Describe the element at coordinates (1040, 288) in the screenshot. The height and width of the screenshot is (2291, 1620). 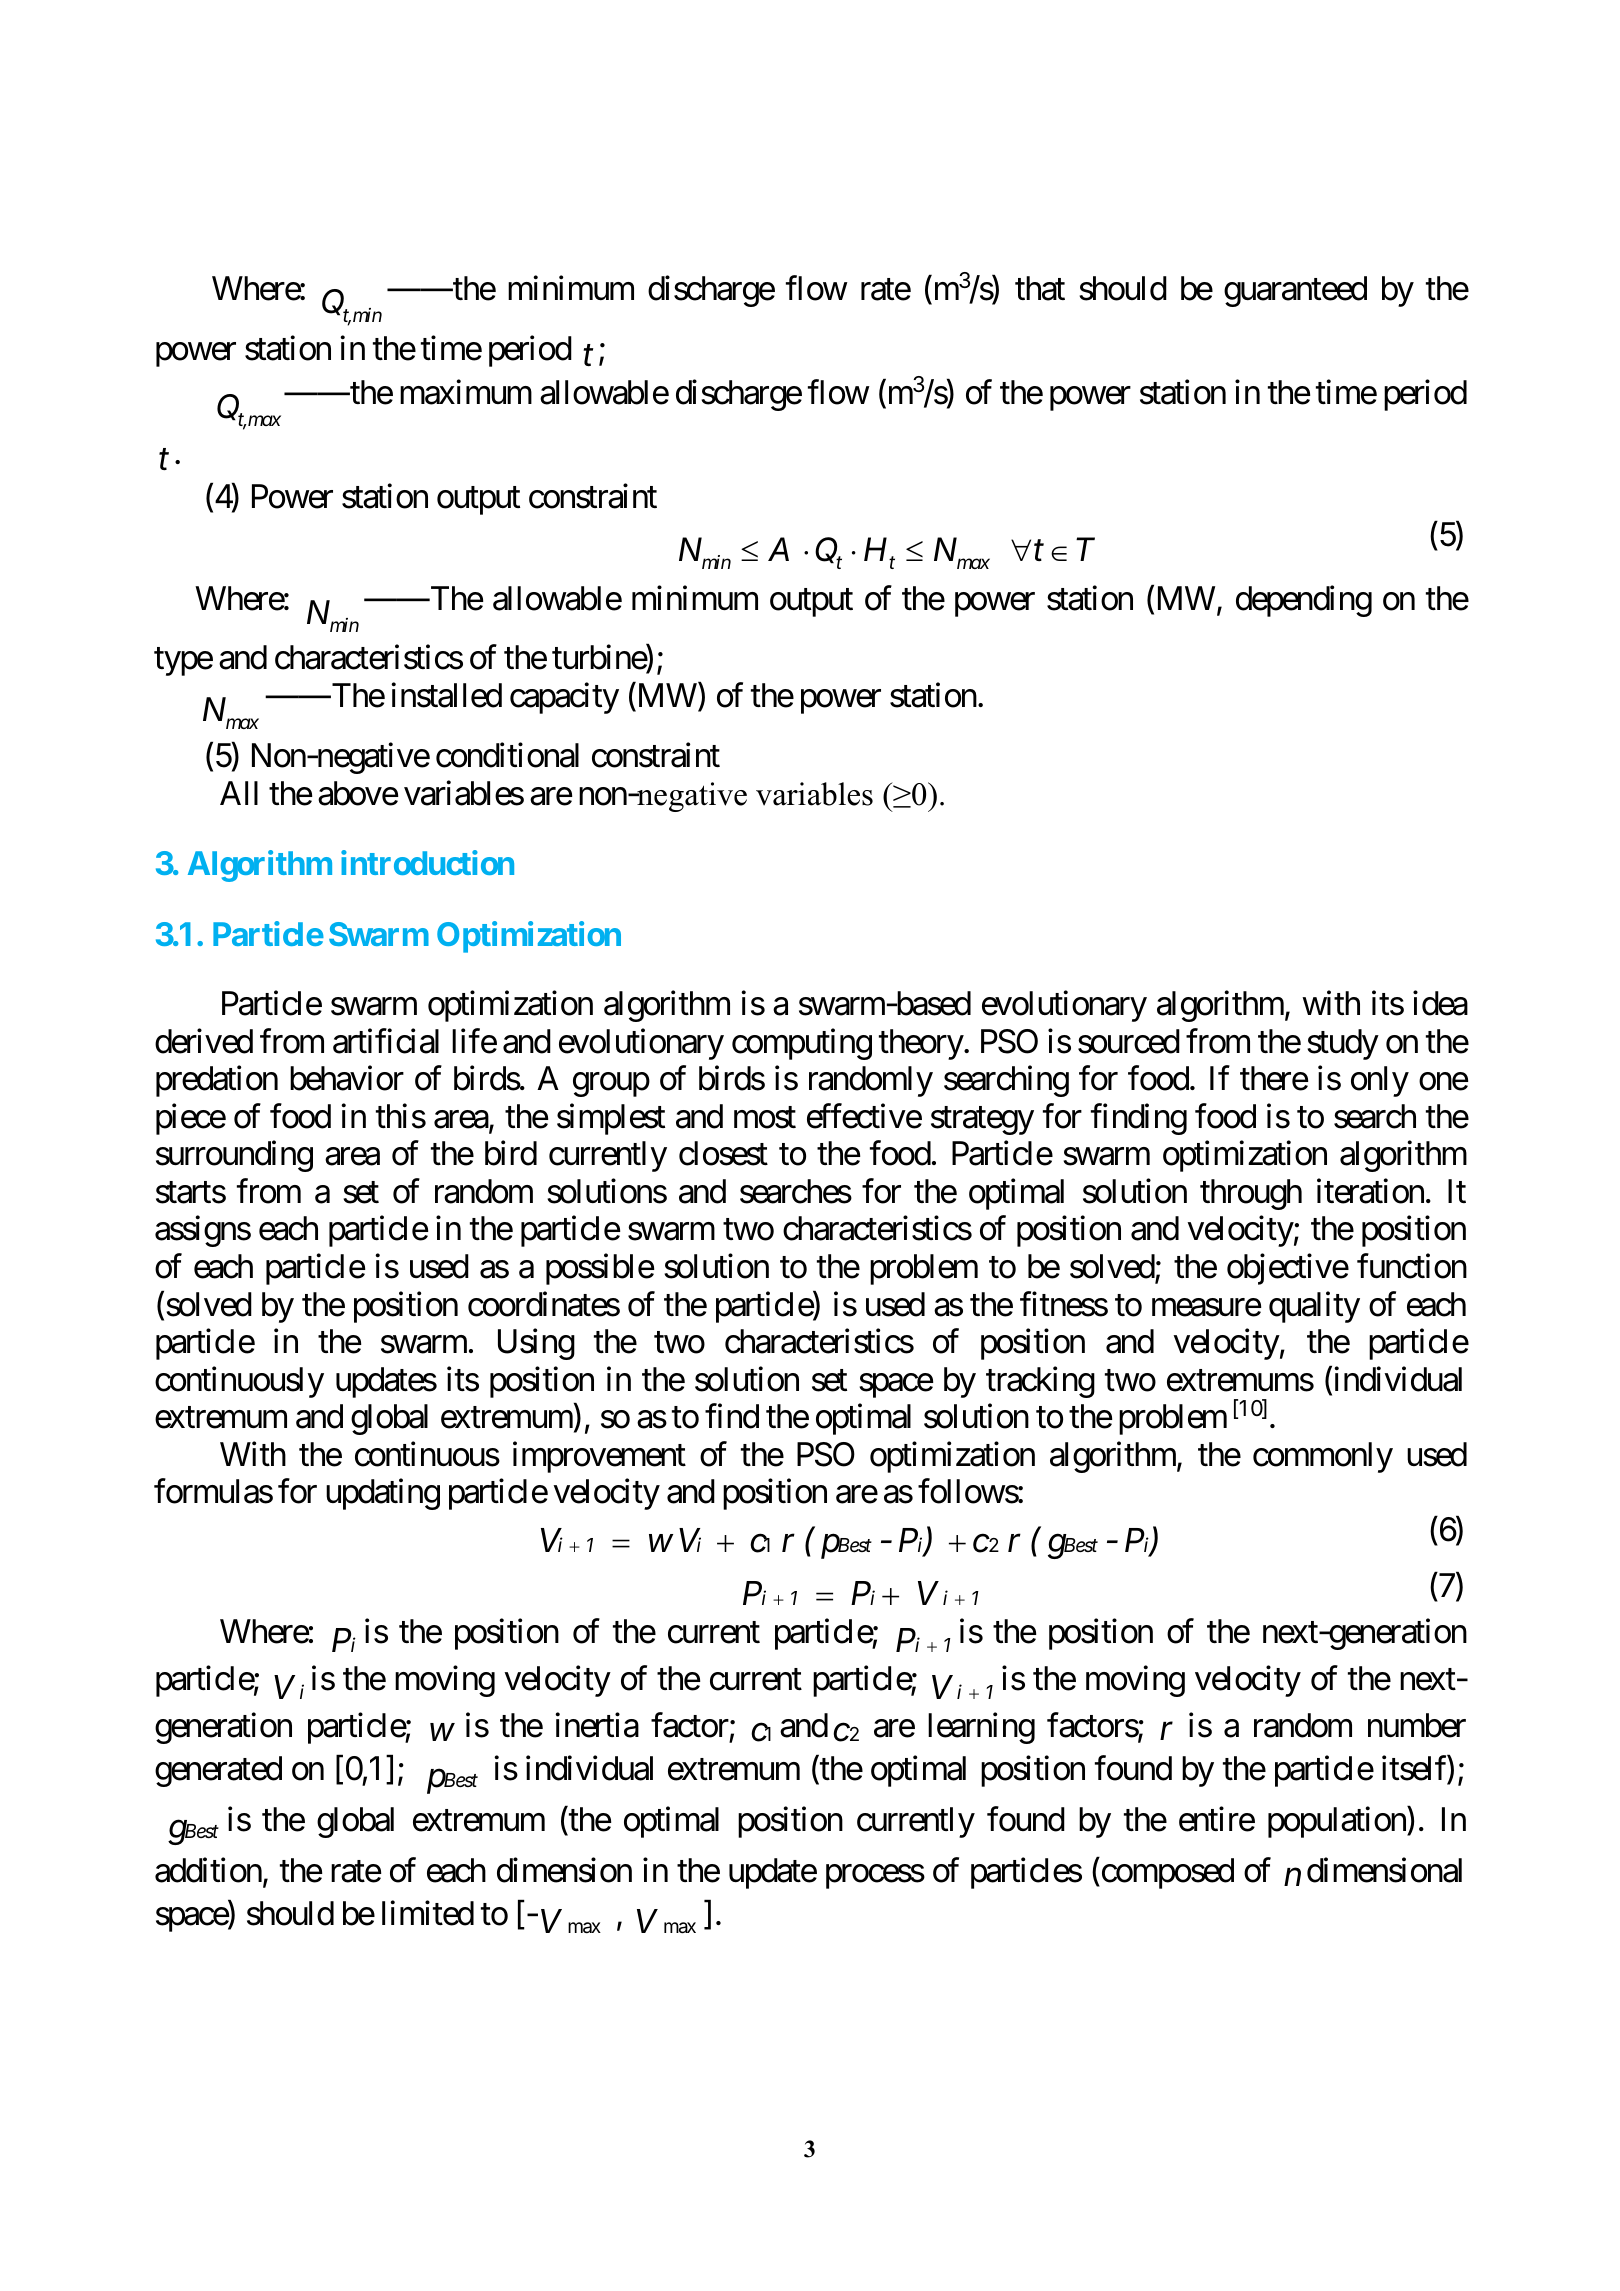
I see `that` at that location.
